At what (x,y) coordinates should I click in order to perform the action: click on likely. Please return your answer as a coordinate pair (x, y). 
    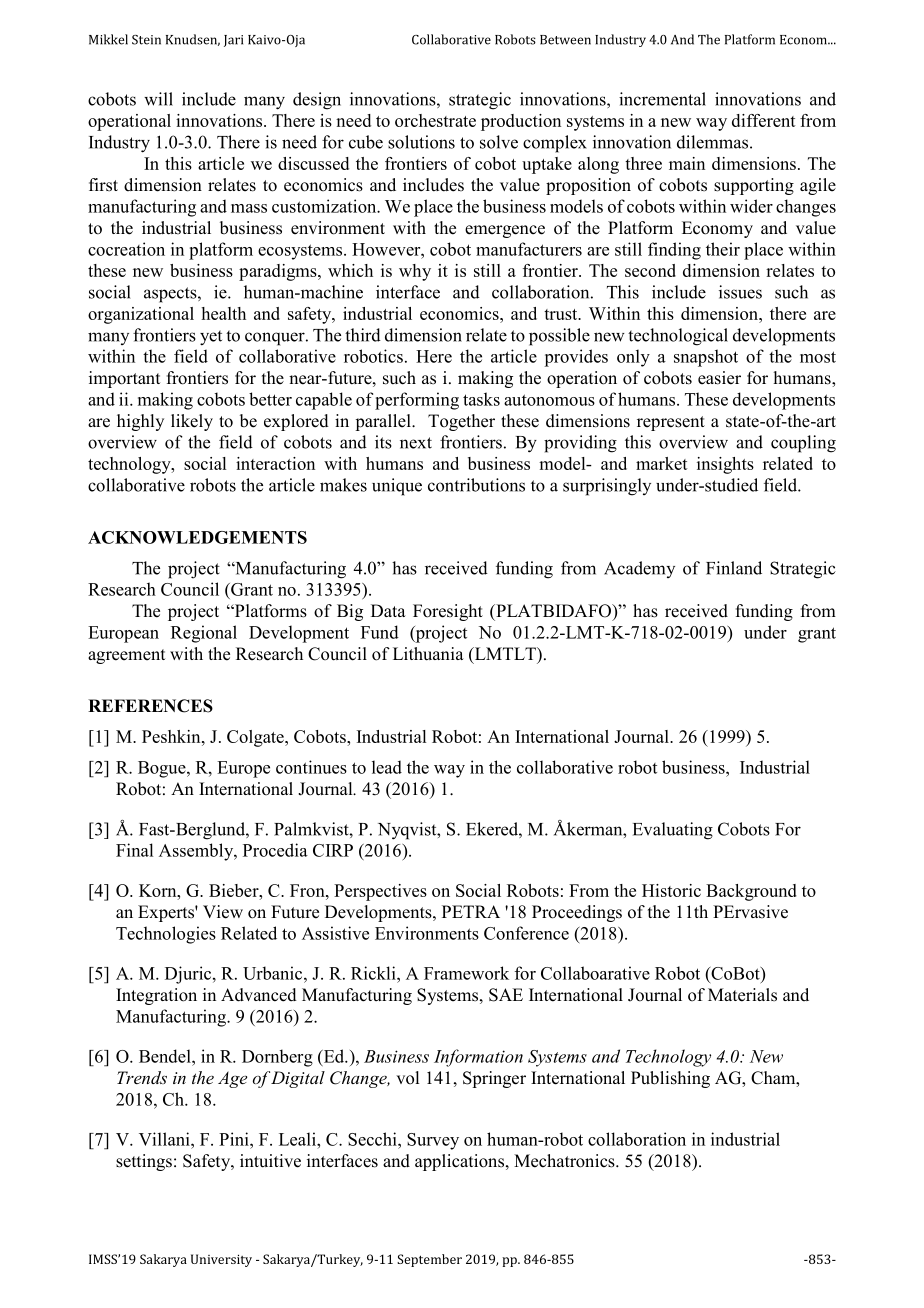
    Looking at the image, I should click on (192, 422).
